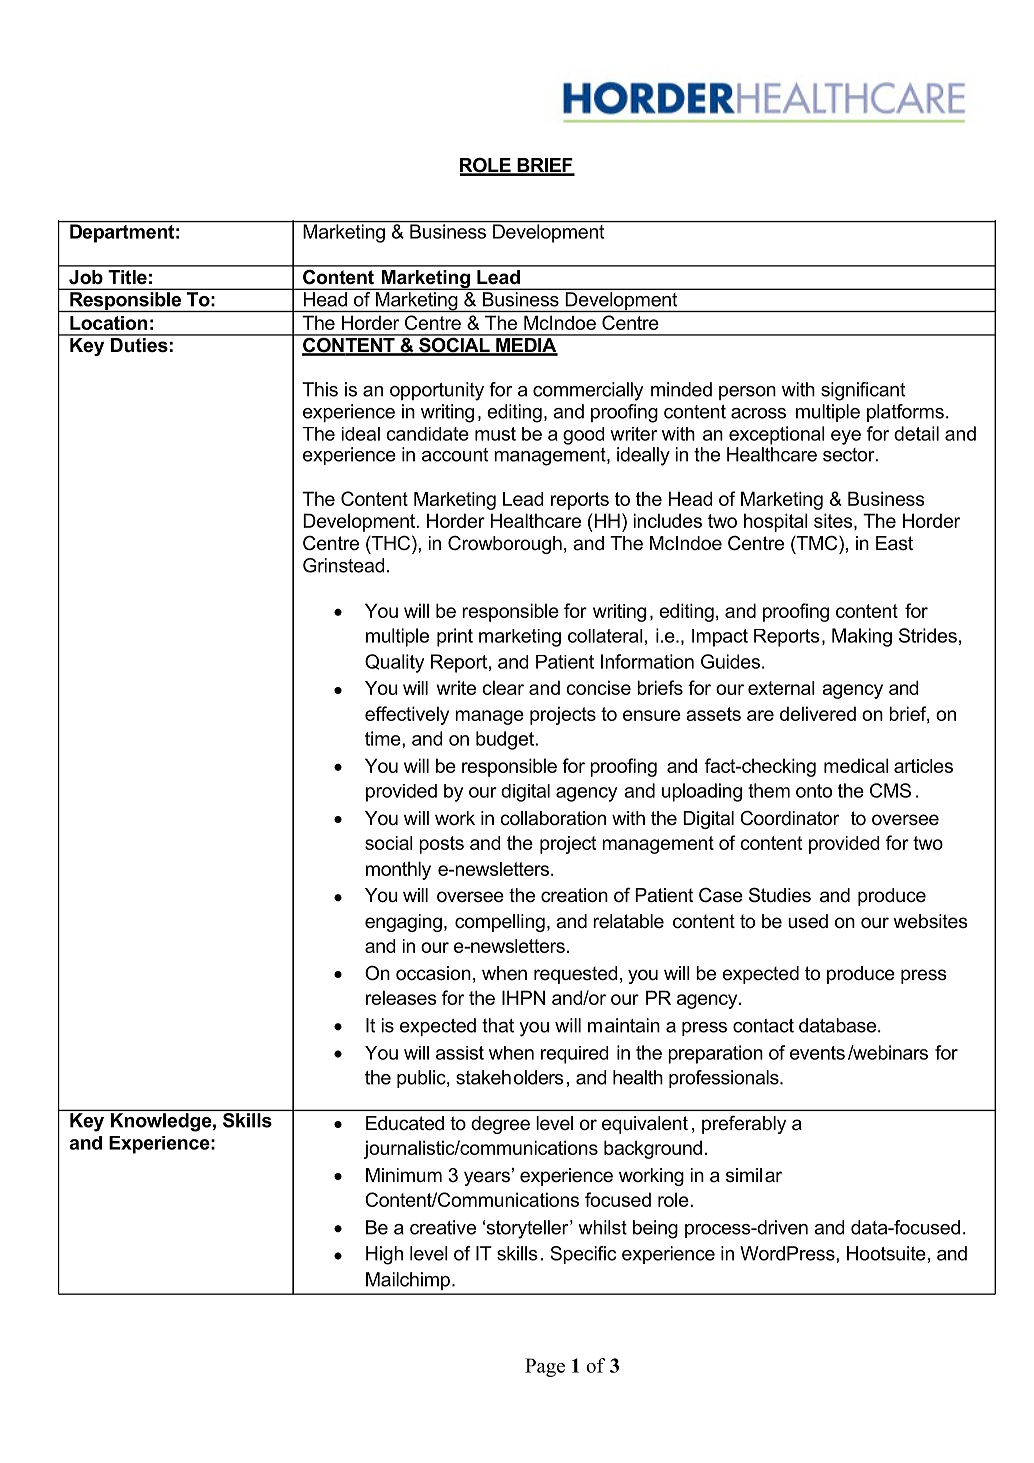 The width and height of the screenshot is (1034, 1463). I want to click on commercially, so click(588, 391).
